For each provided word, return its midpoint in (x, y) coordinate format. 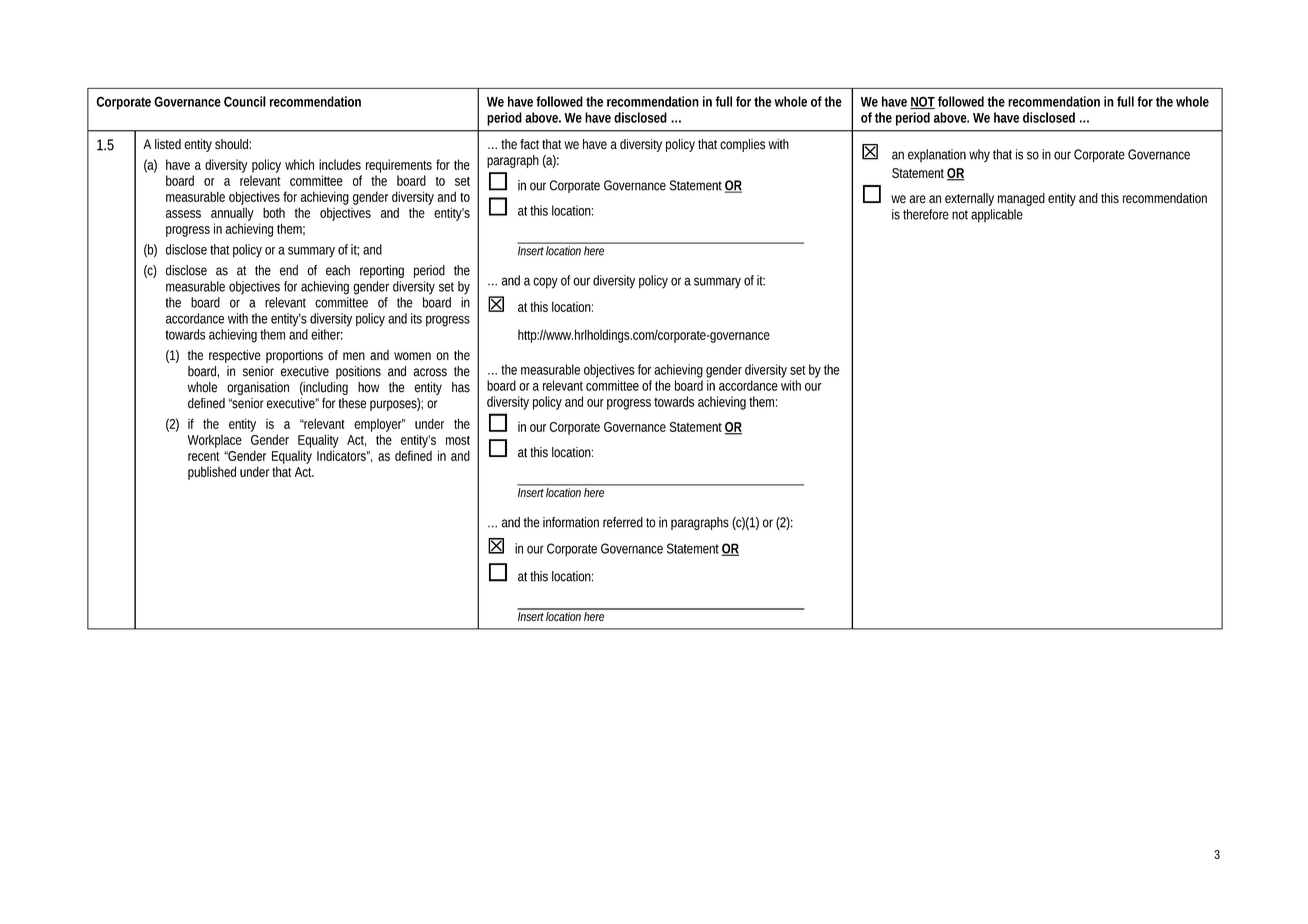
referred (623, 522)
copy (545, 283)
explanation (937, 155)
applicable (997, 216)
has (461, 387)
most (458, 440)
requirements (399, 166)
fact (531, 144)
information (571, 522)
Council (245, 101)
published (212, 473)
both (274, 212)
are (917, 199)
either (327, 334)
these (352, 403)
